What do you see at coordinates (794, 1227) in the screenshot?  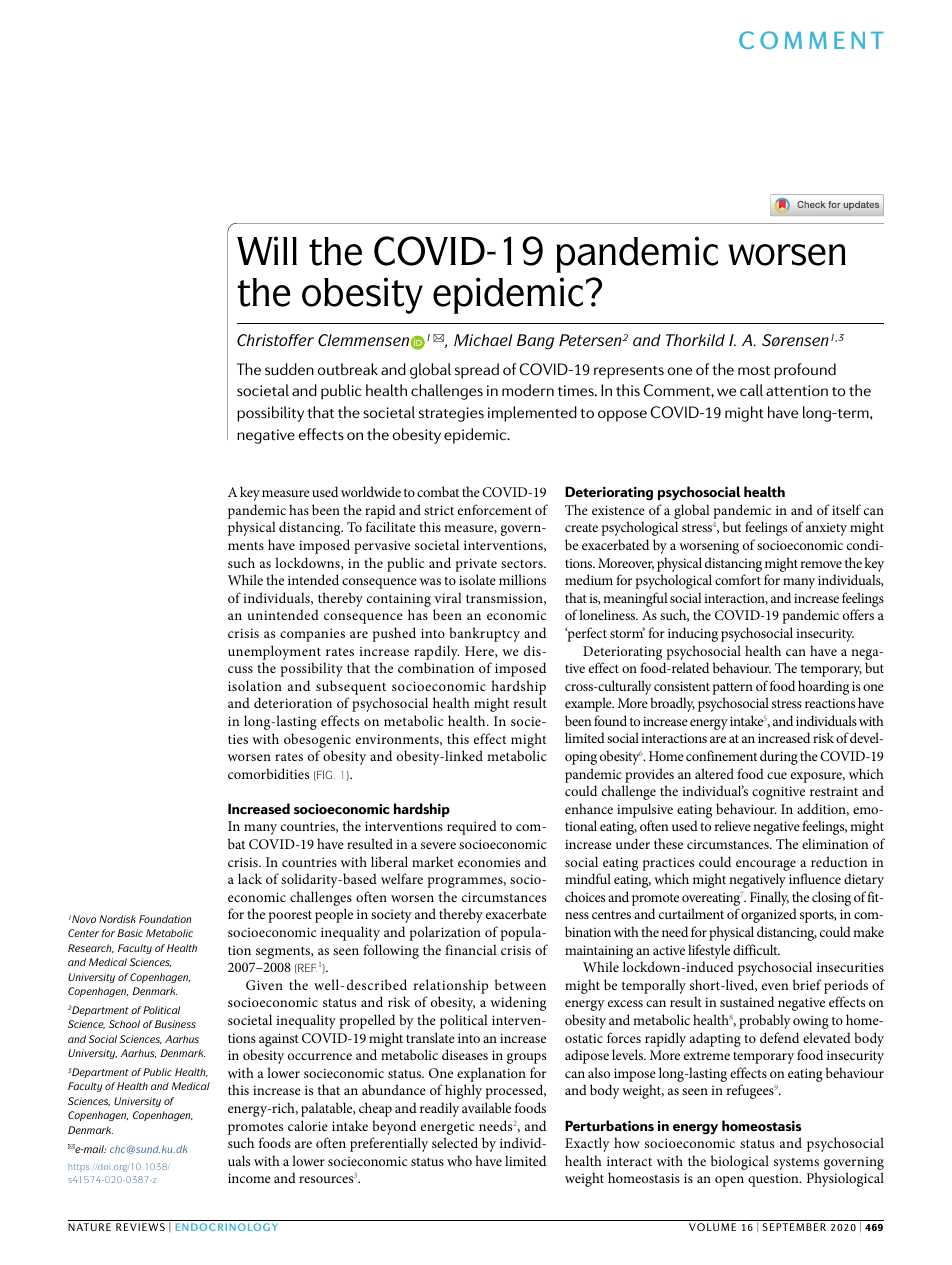 I see `September` at bounding box center [794, 1227].
